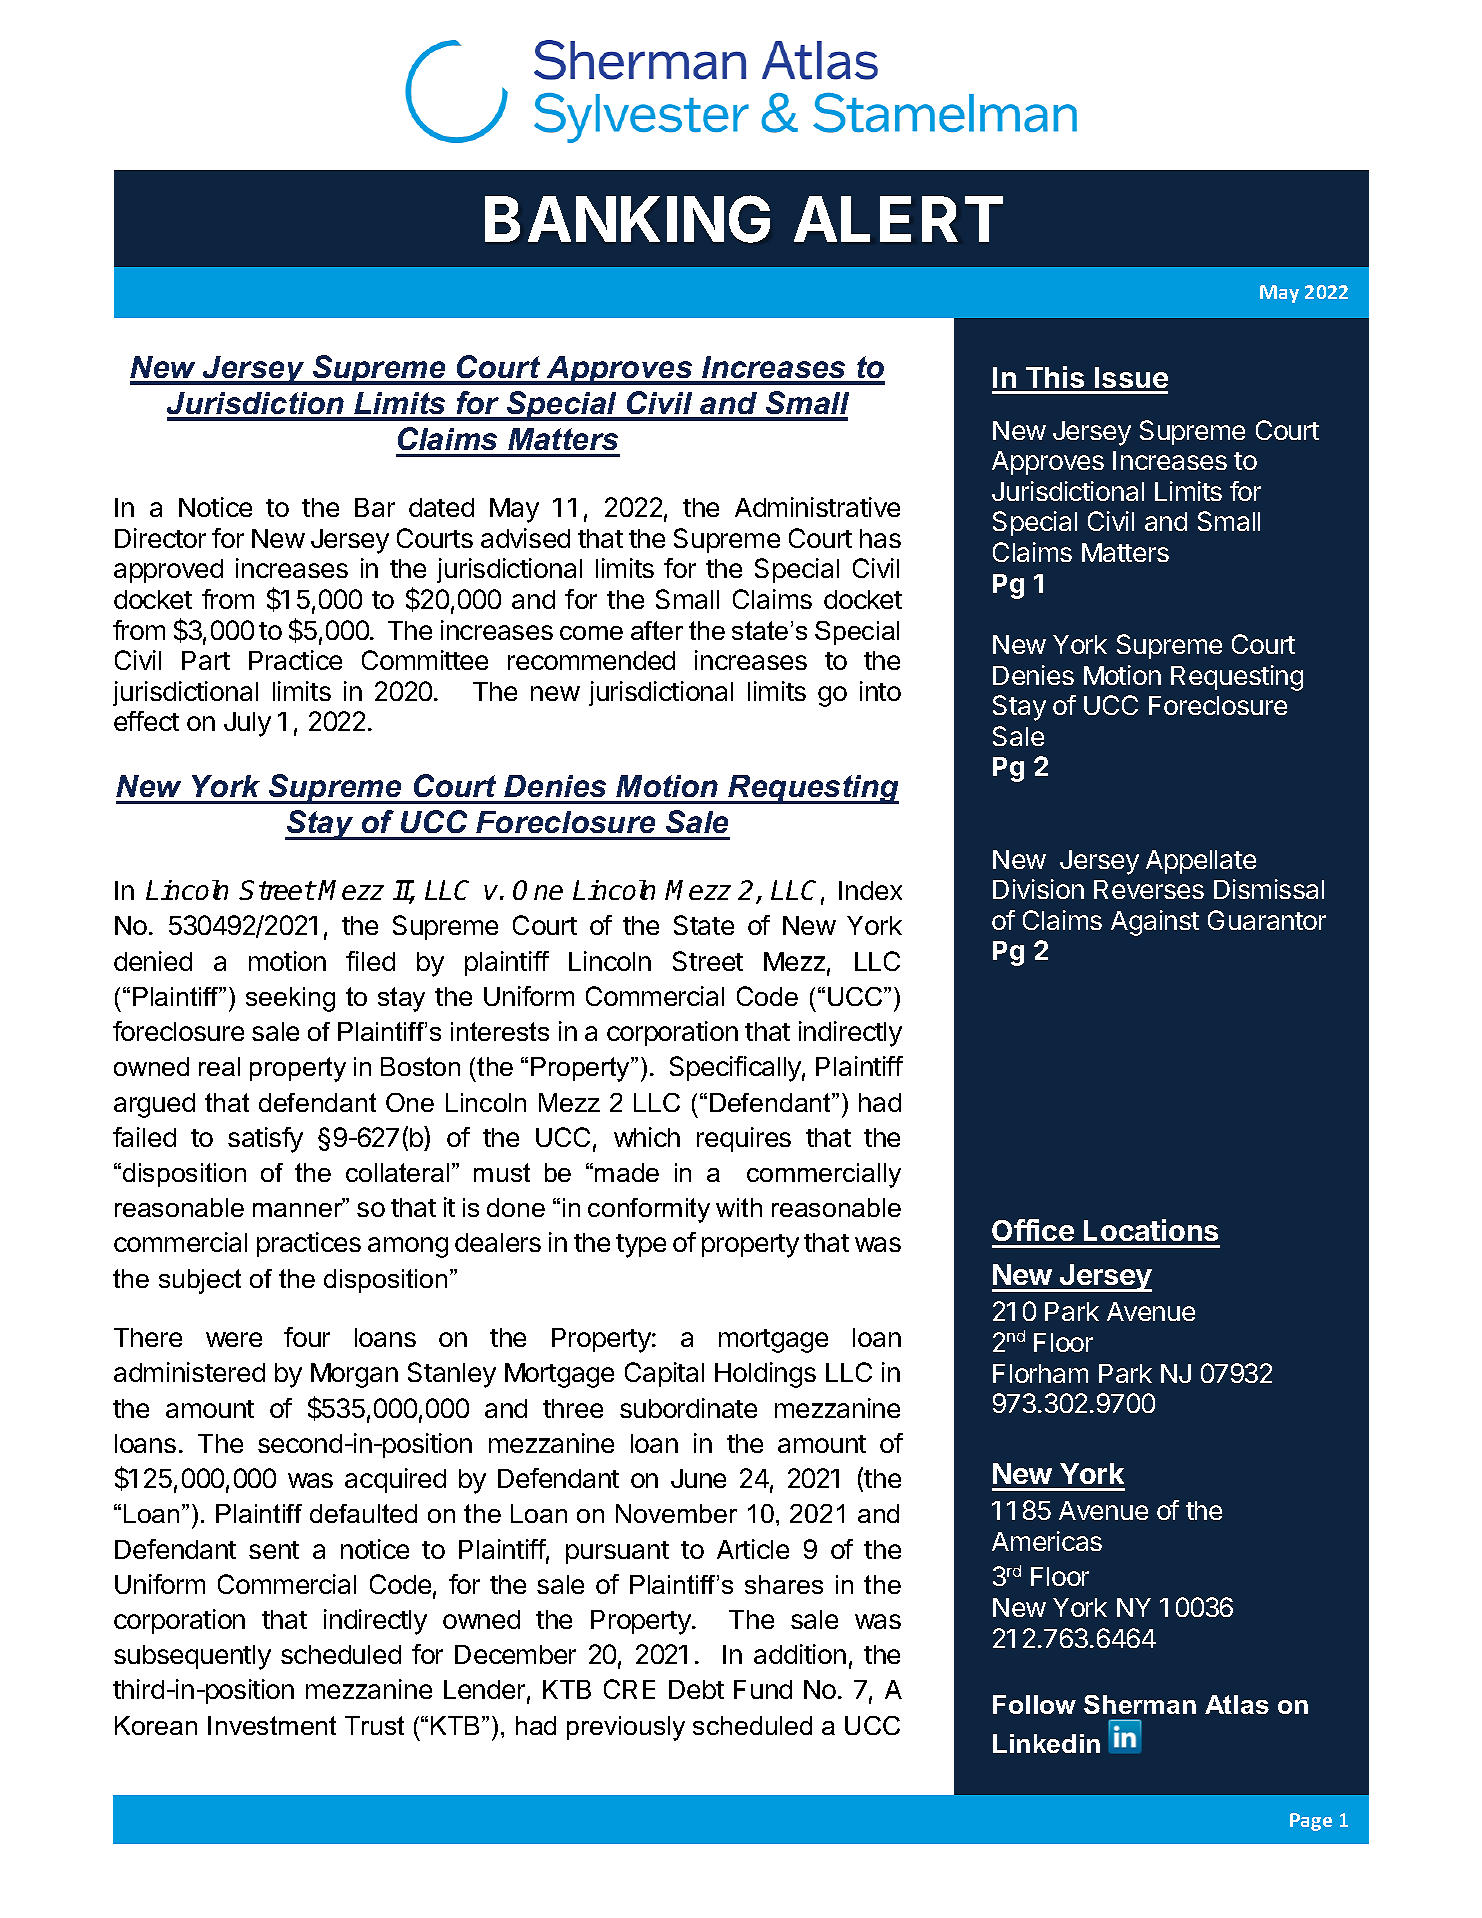 This screenshot has width=1482, height=1918. I want to click on after, so click(657, 630).
